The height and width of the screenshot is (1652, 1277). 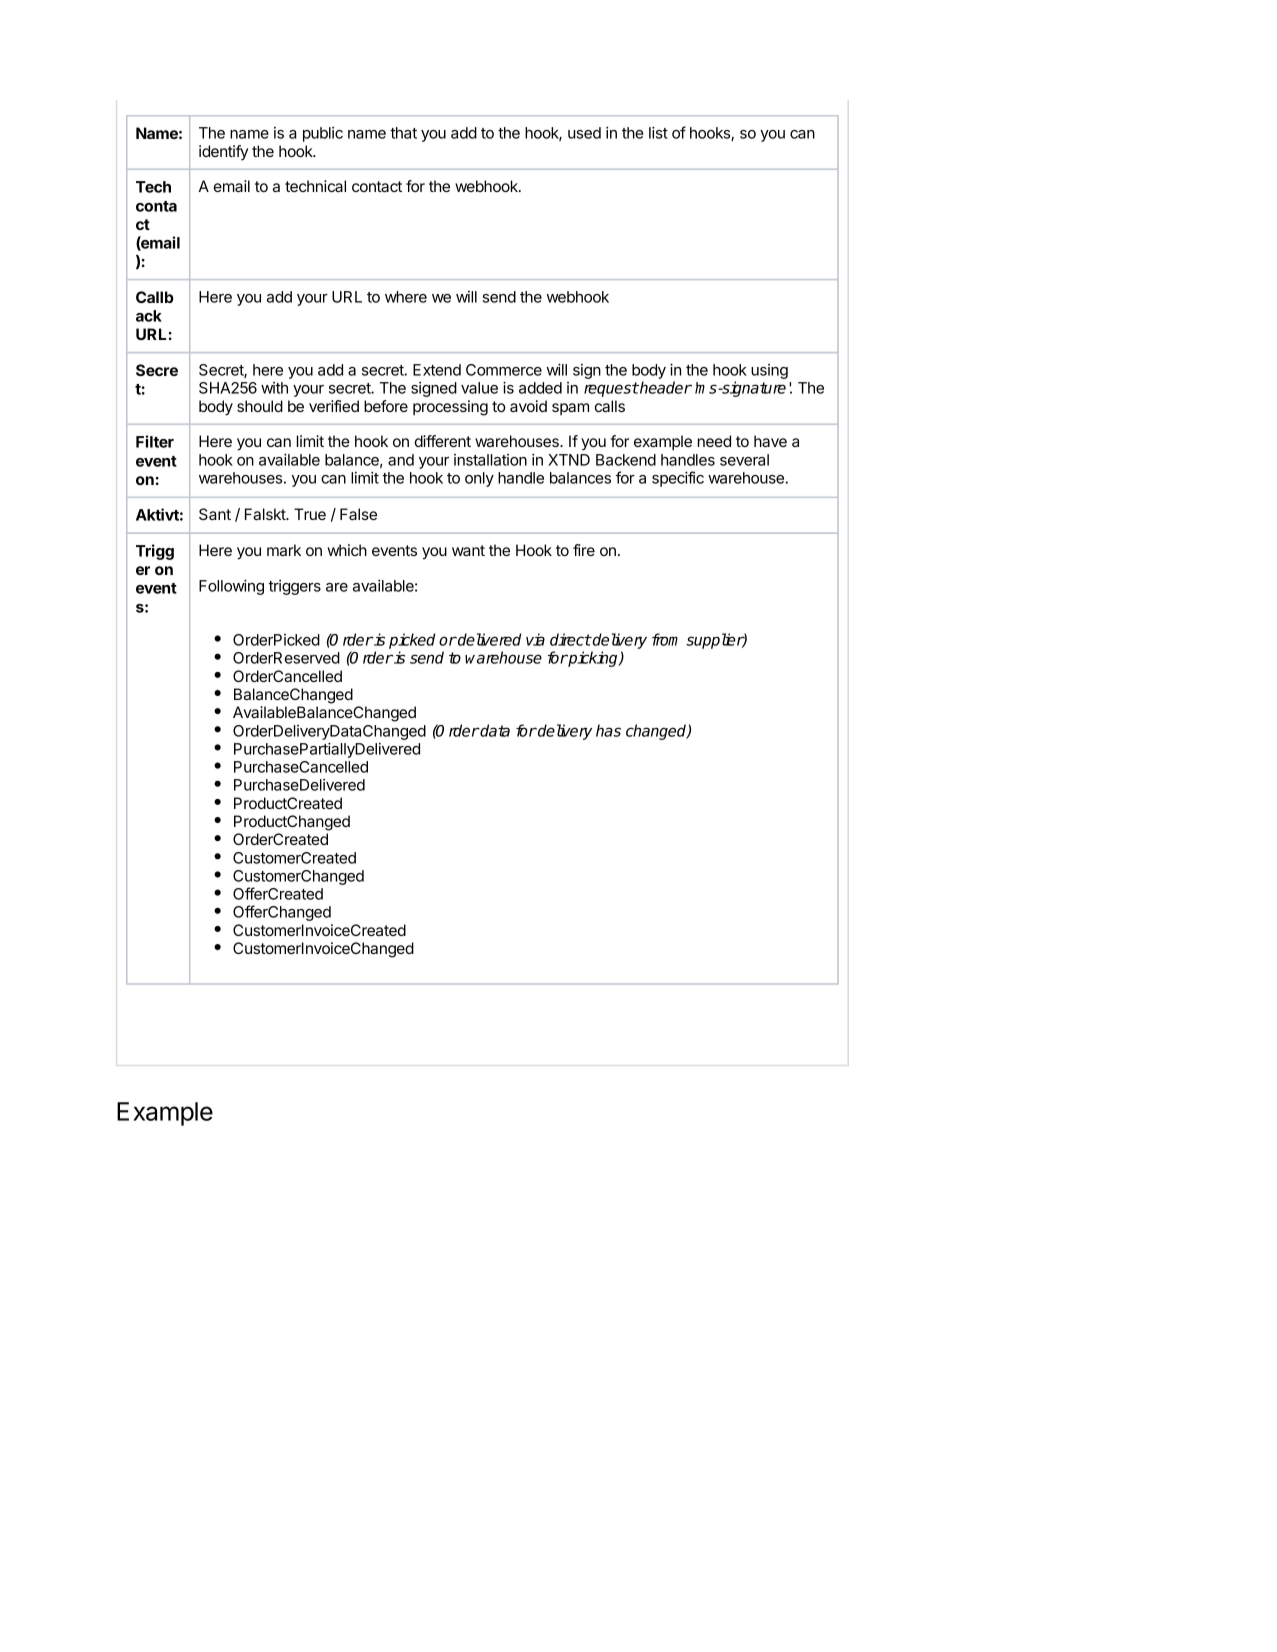 I want to click on identify, so click(x=223, y=153).
